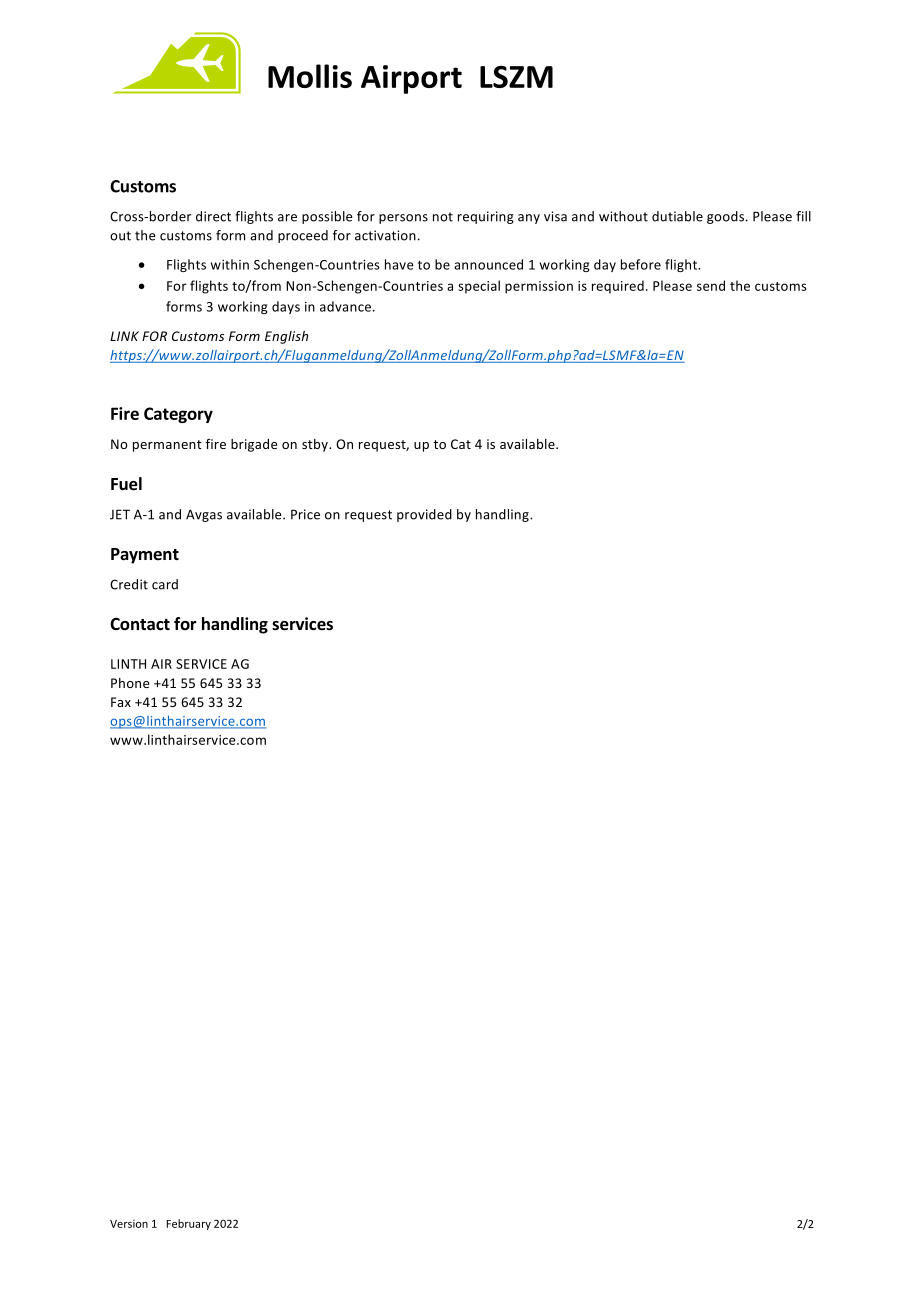 This page has height=1309, width=924. I want to click on Phone, so click(130, 683).
